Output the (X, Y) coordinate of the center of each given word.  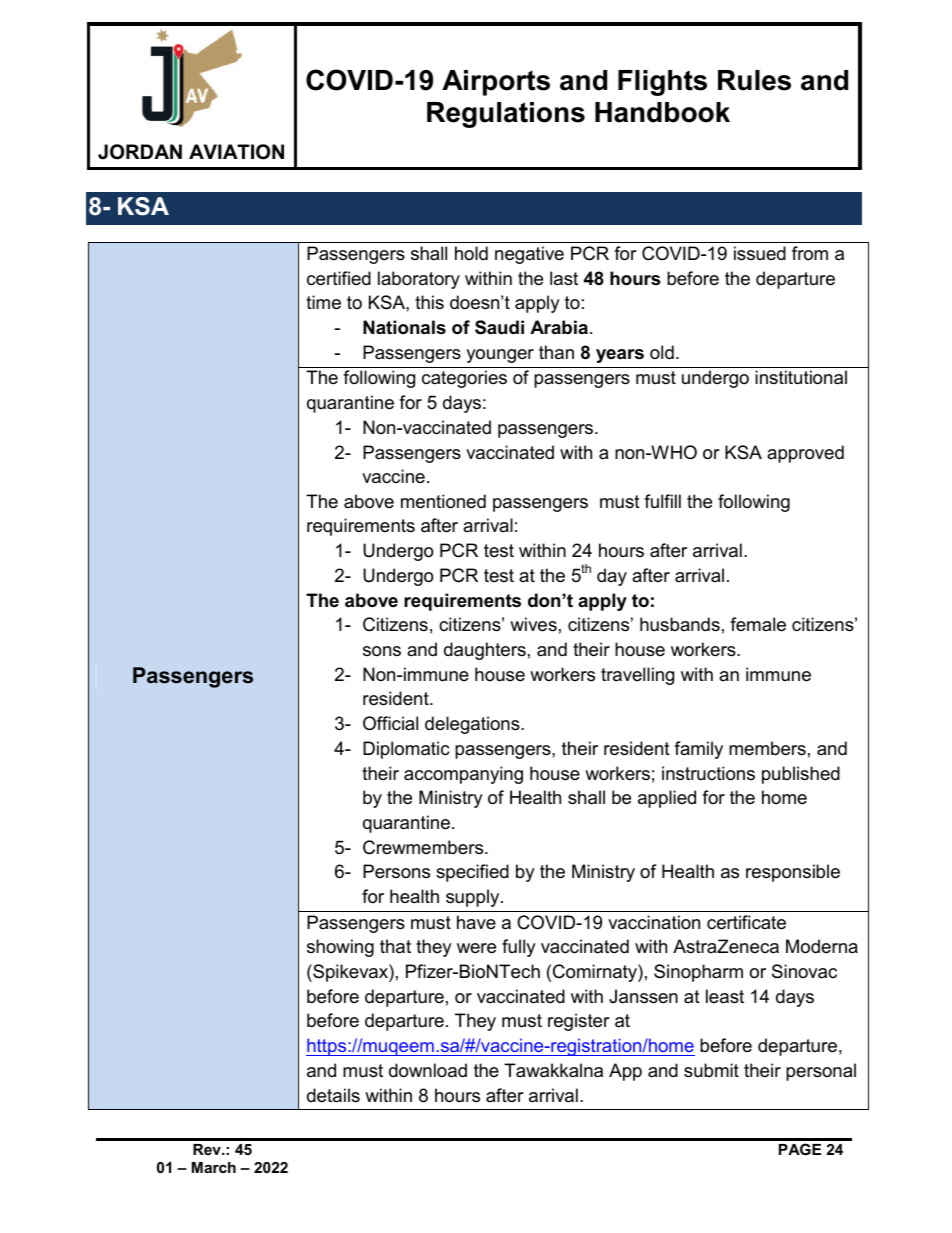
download (428, 1070)
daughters (485, 651)
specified (472, 873)
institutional (801, 377)
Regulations (506, 115)
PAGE (800, 1149)
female (758, 624)
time (323, 302)
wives (533, 624)
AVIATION (236, 152)
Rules (754, 80)
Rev (208, 1149)
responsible (793, 873)
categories (464, 379)
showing (340, 948)
